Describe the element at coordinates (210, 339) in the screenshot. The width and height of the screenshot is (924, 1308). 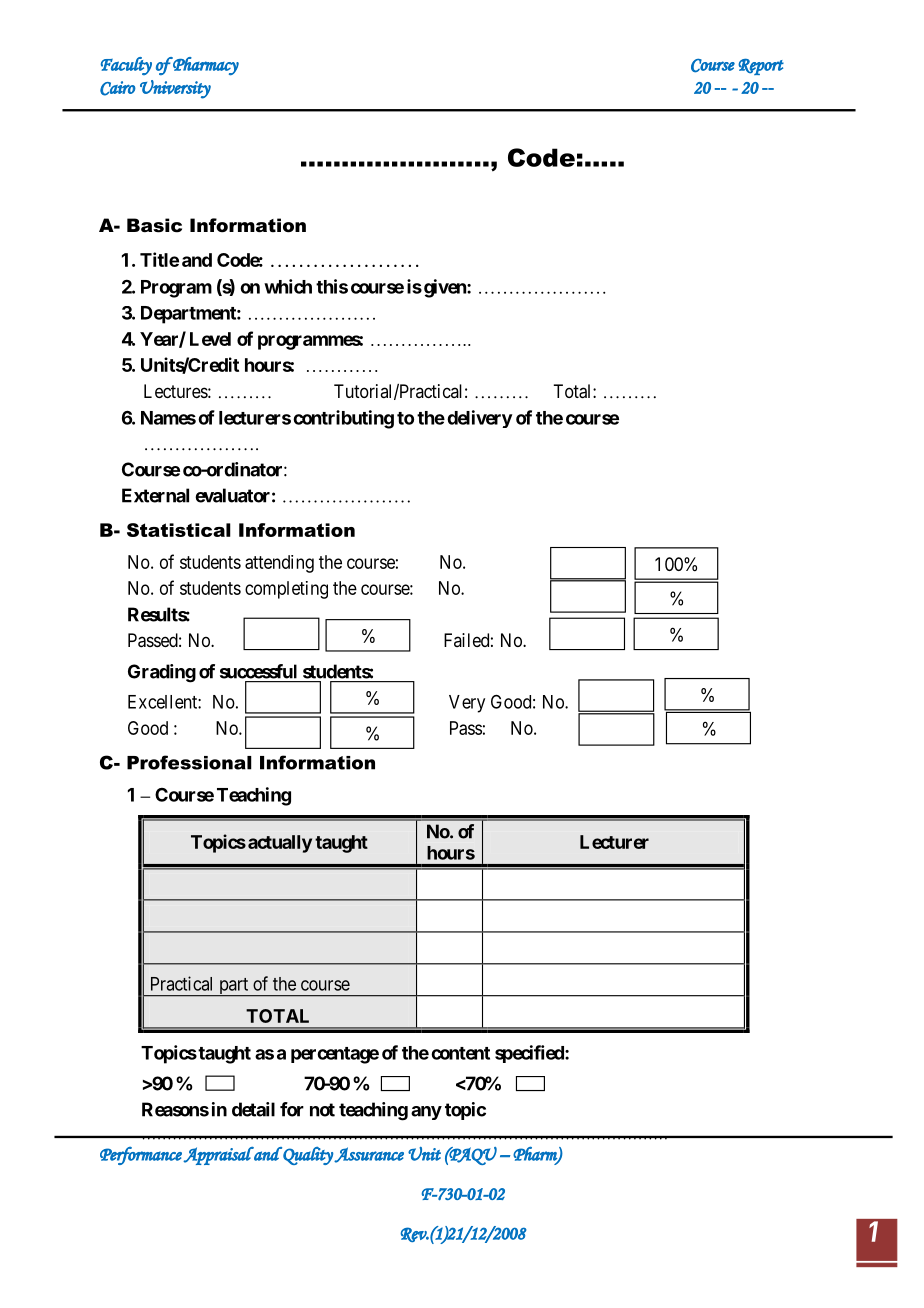
I see `Level` at that location.
